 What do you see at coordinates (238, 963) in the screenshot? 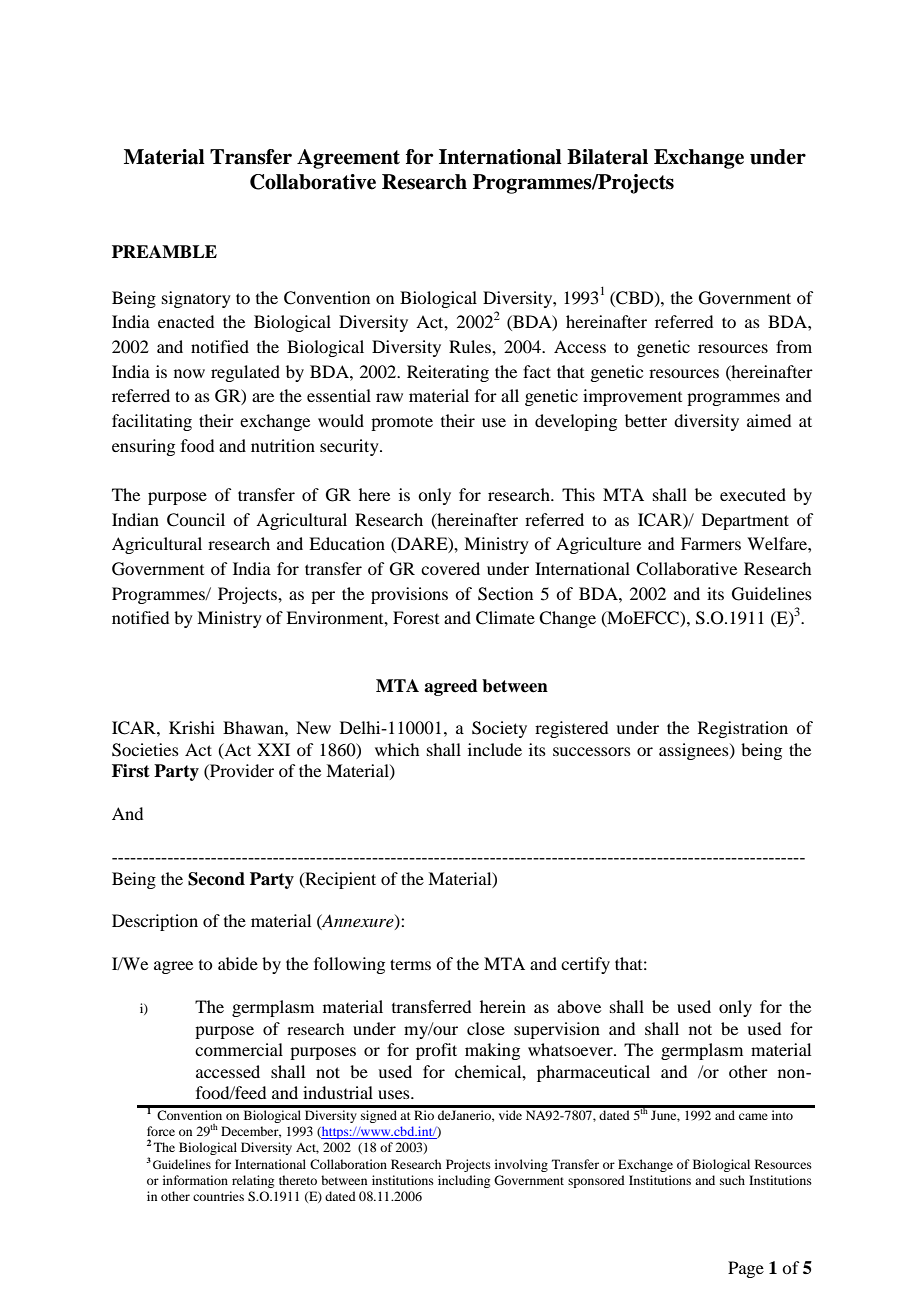
I see `abide` at bounding box center [238, 963].
